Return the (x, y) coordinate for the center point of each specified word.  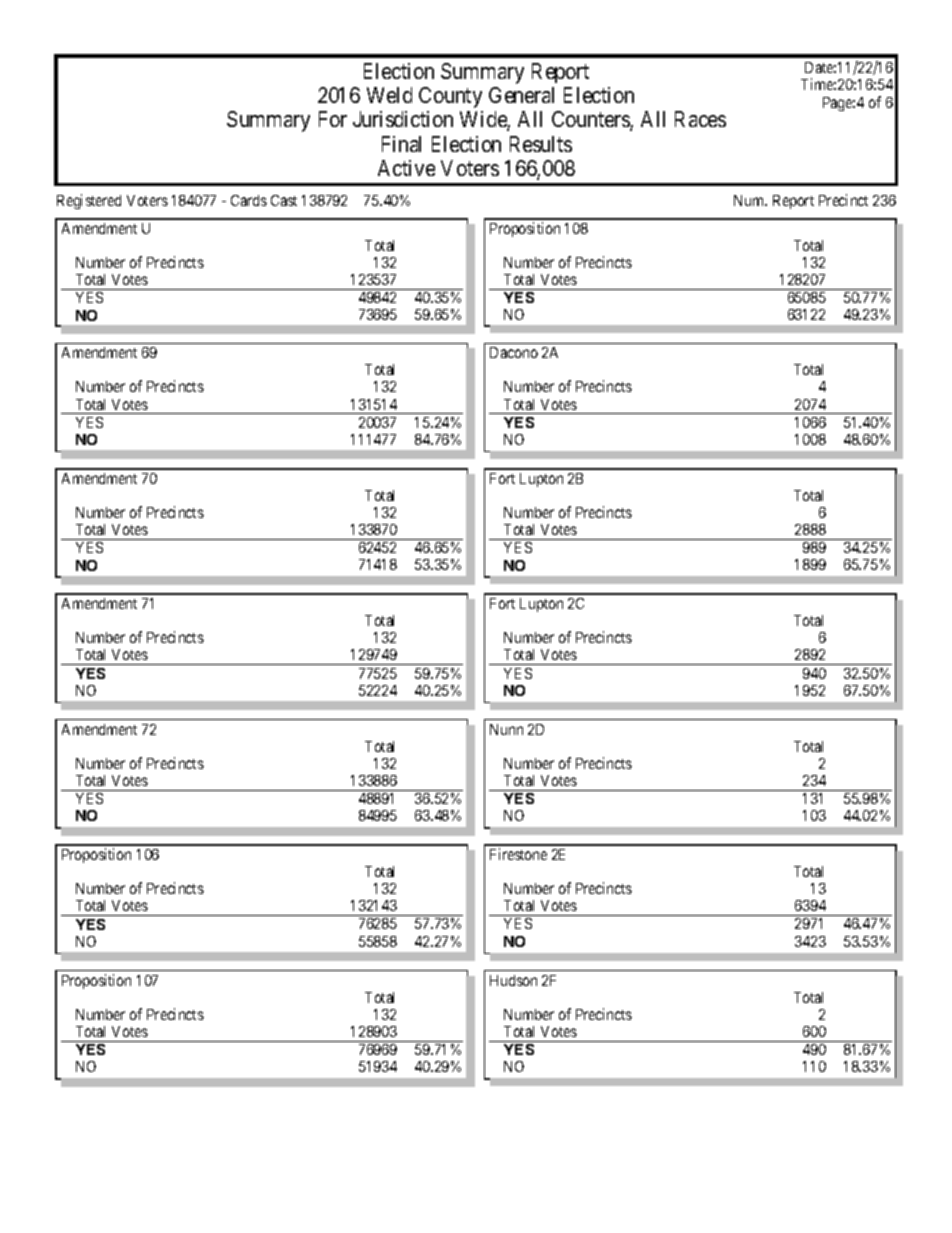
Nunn (506, 729)
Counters (591, 121)
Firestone (518, 854)
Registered (89, 201)
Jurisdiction (403, 119)
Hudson (513, 980)
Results (541, 144)
